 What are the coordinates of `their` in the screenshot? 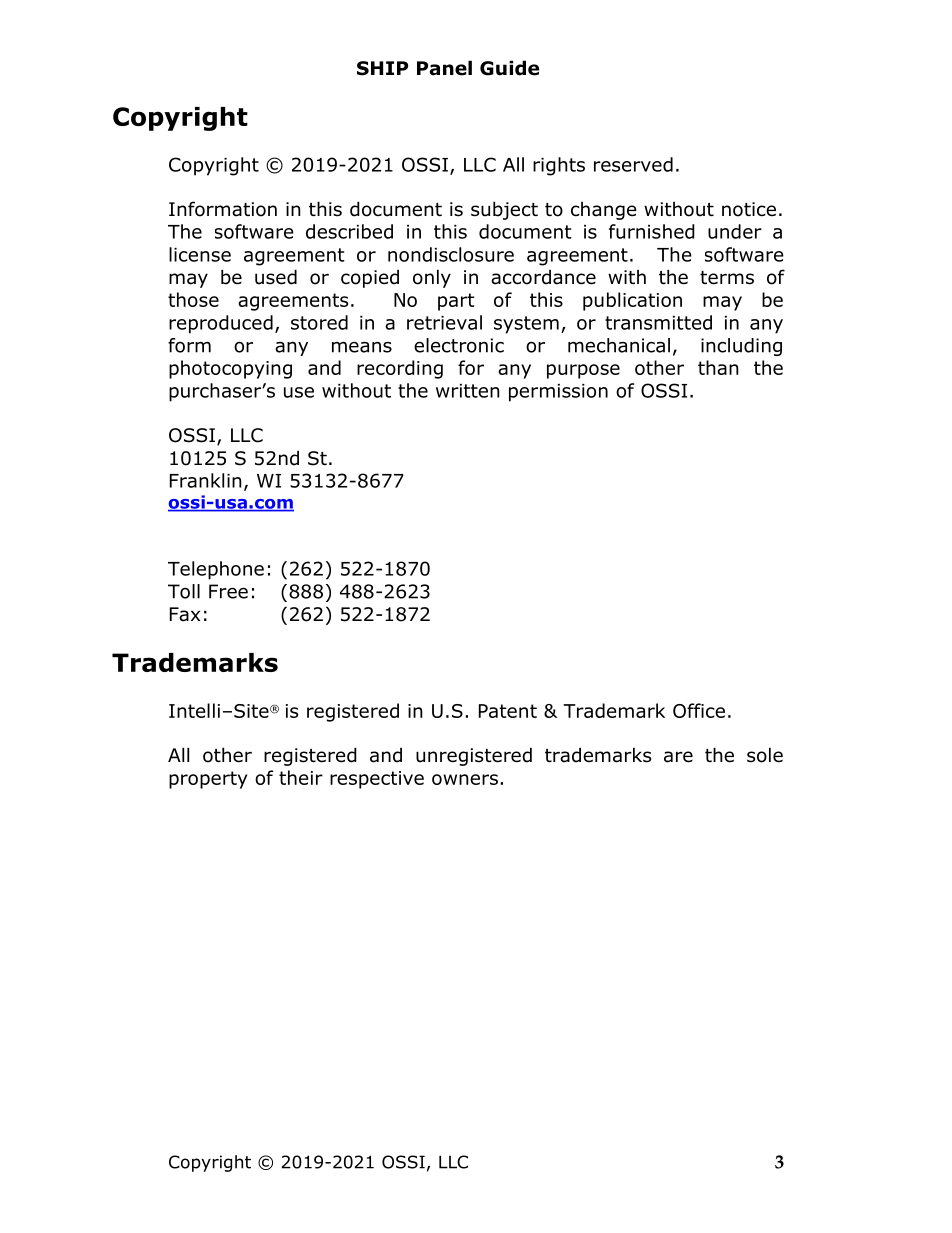 It's located at (301, 777).
